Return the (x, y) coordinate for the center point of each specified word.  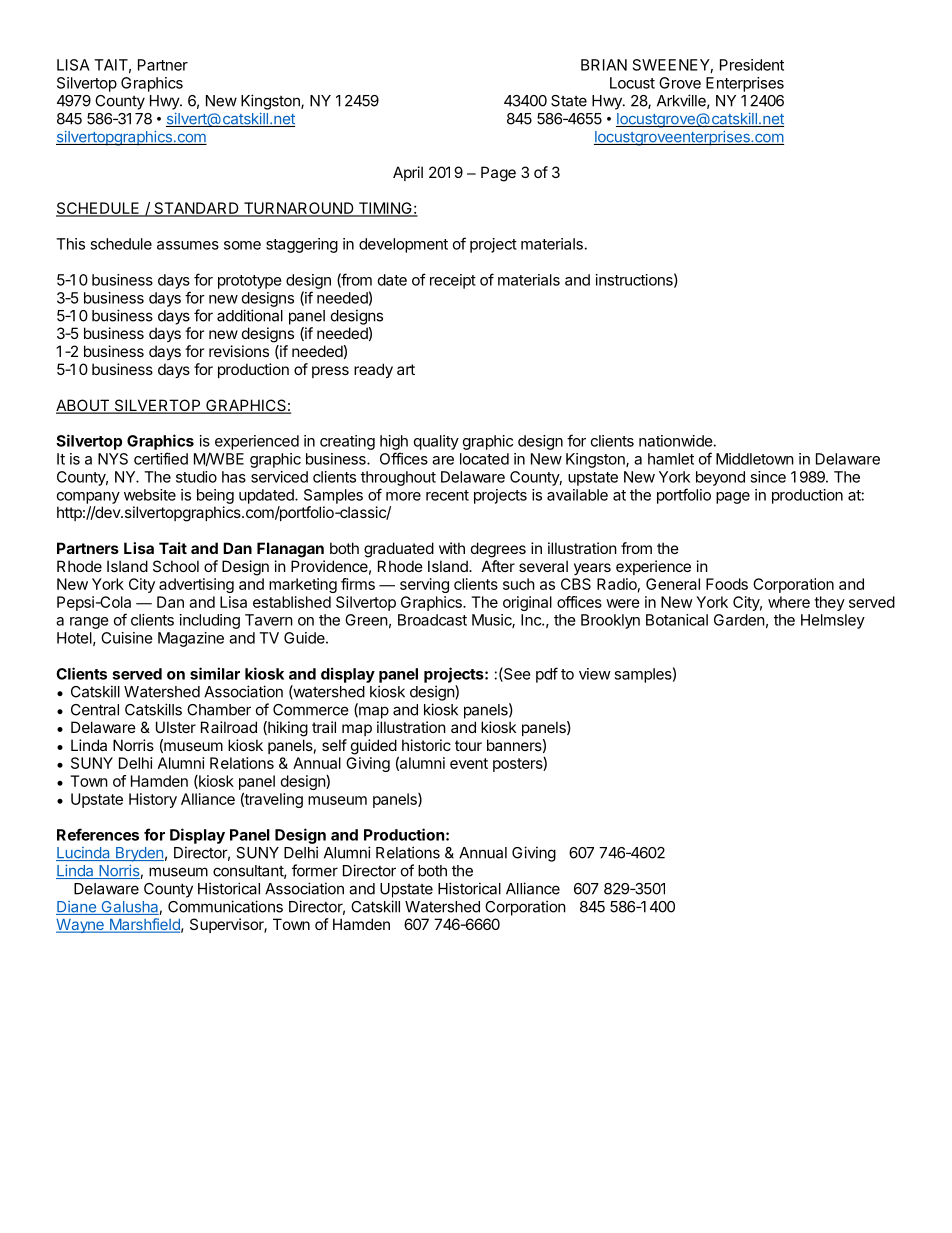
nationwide (676, 441)
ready (373, 370)
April (408, 173)
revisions (239, 351)
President (752, 65)
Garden (739, 620)
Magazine (191, 639)
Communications (225, 906)
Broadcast (432, 620)
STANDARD (196, 209)
